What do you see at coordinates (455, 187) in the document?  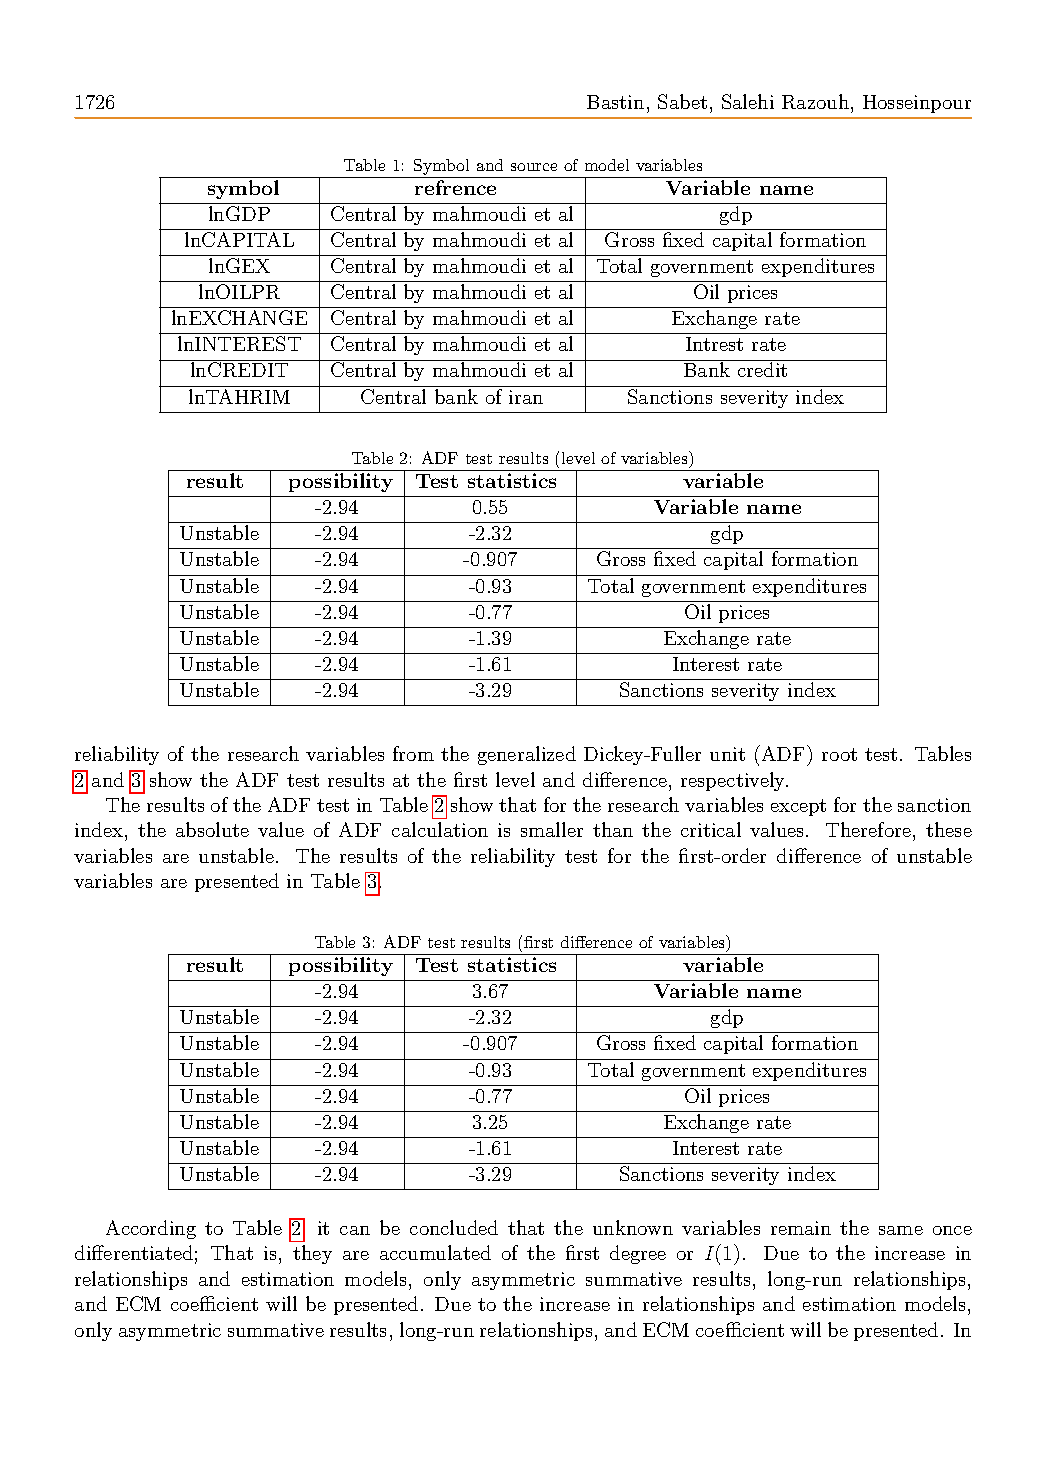 I see `refrence` at bounding box center [455, 187].
